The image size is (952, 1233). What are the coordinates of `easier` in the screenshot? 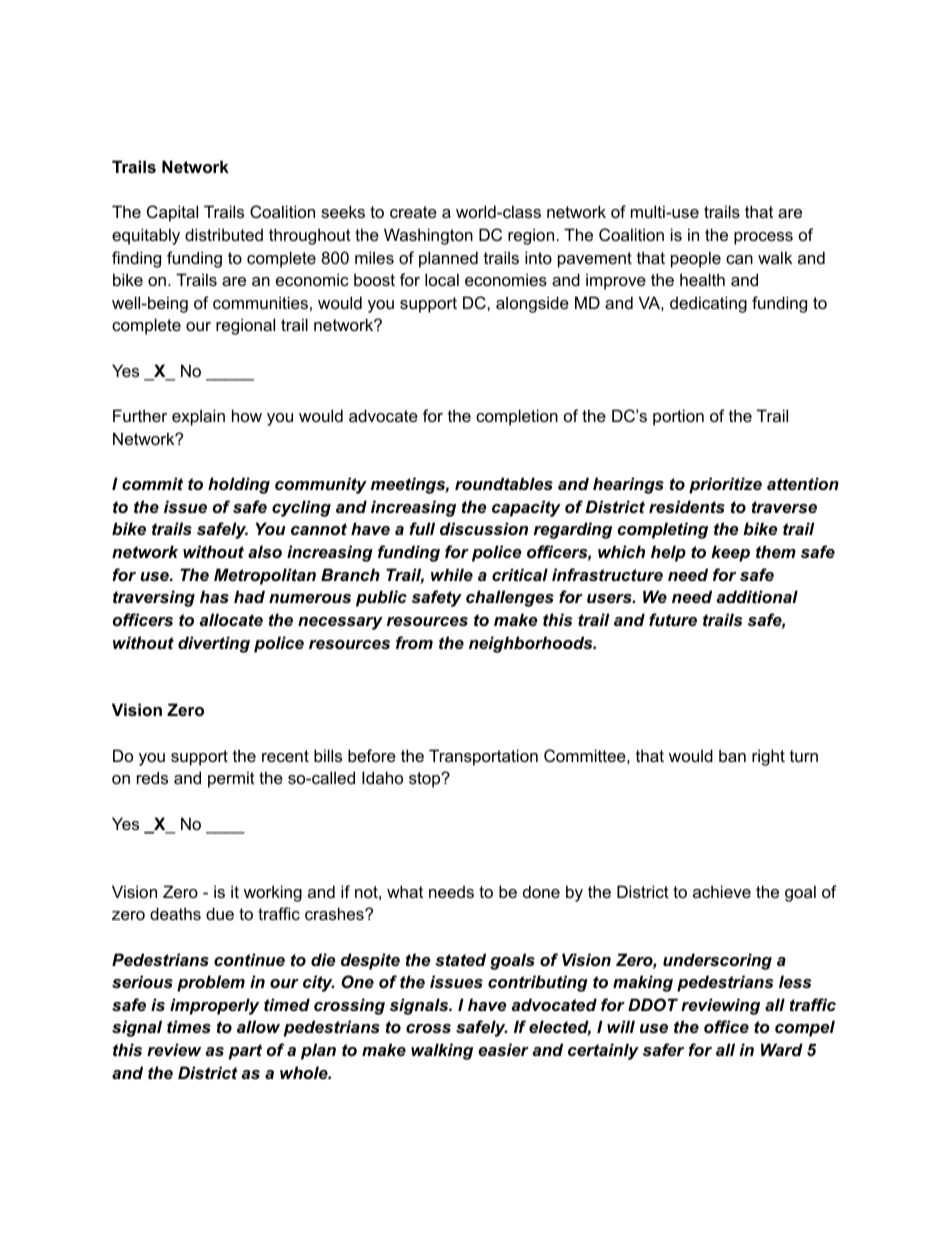 It's located at (503, 1049).
